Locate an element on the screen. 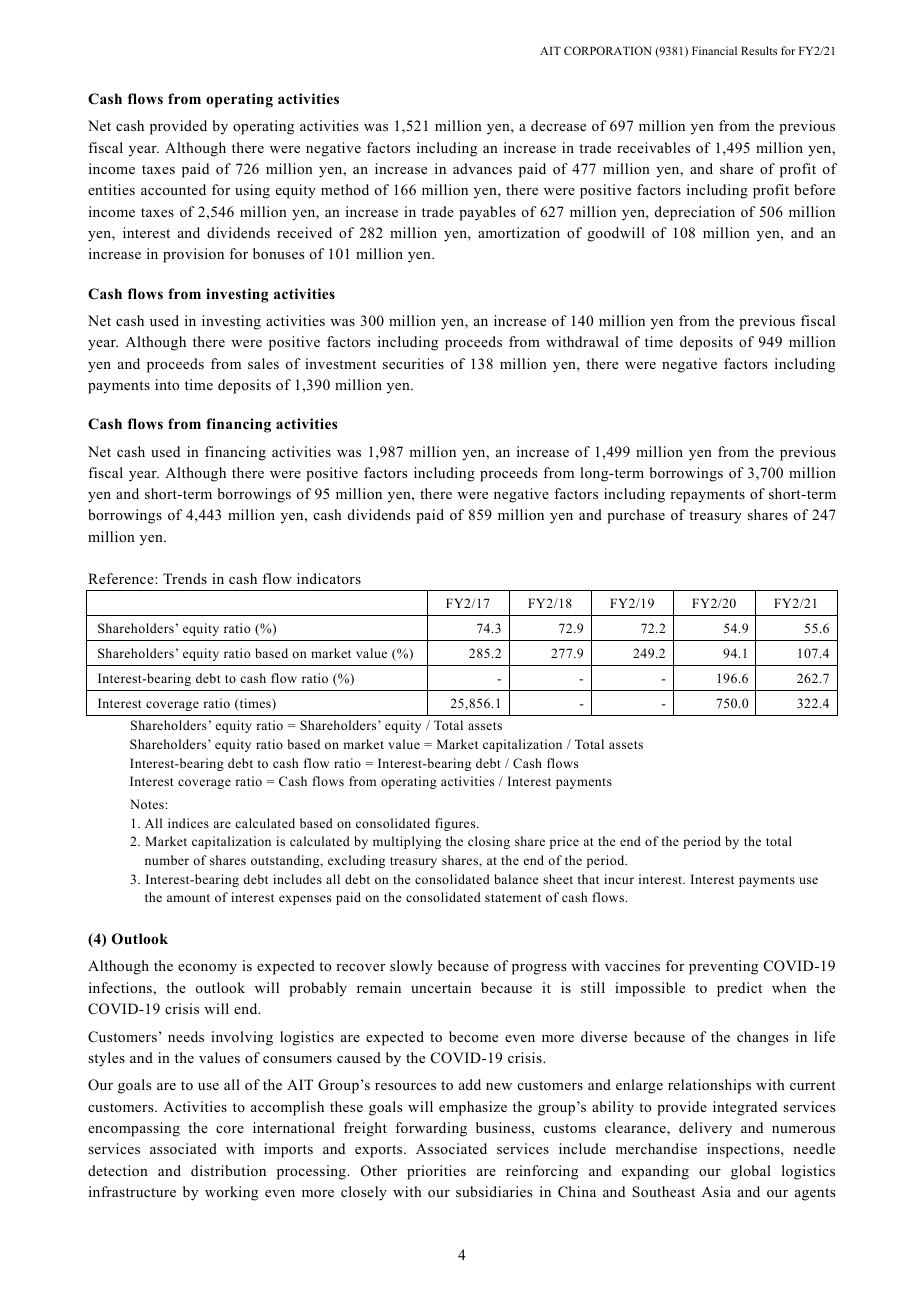 The width and height of the screenshot is (924, 1308). Trends is located at coordinates (185, 578).
